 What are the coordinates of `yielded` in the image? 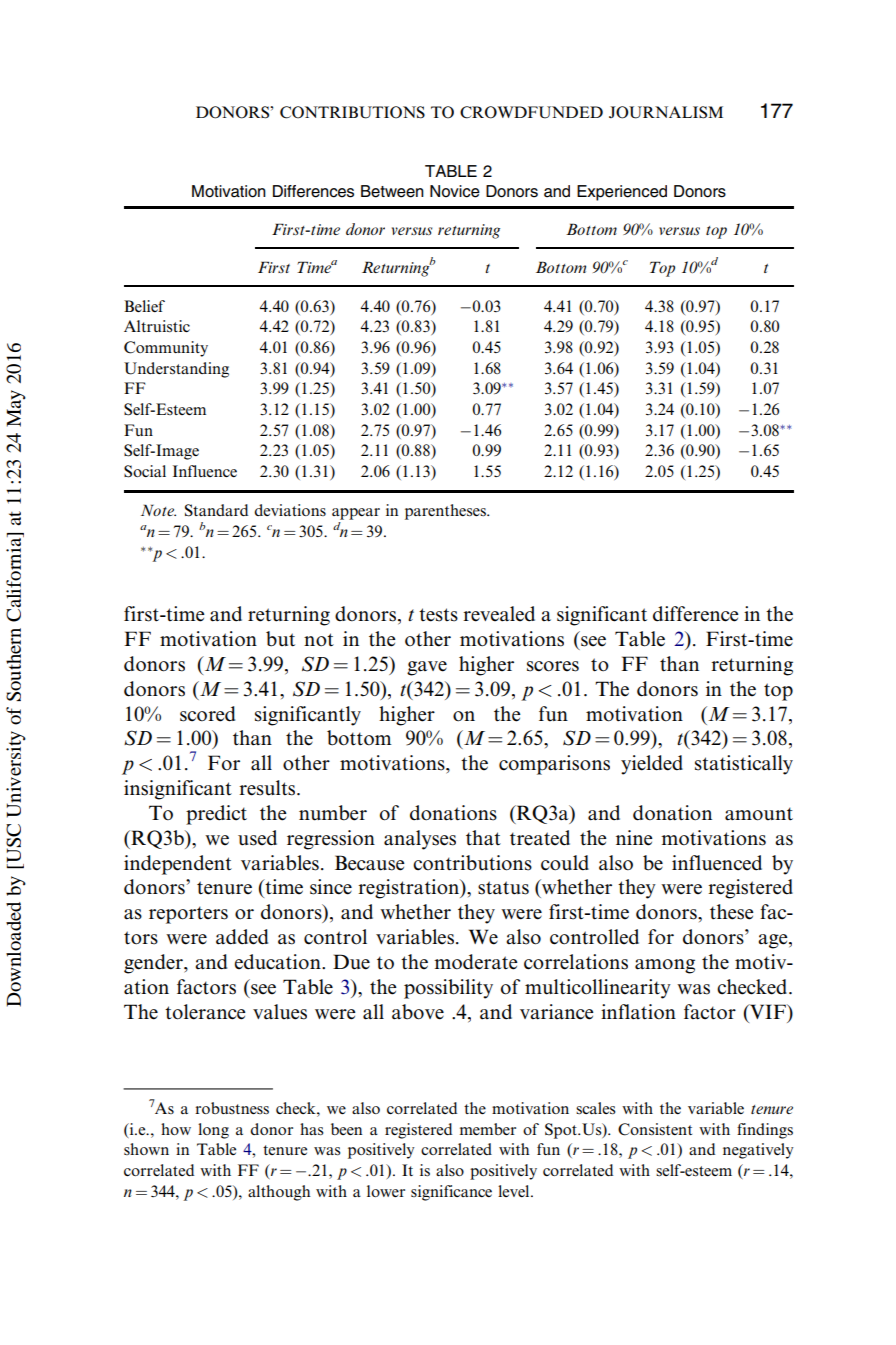 It's located at (652, 765).
